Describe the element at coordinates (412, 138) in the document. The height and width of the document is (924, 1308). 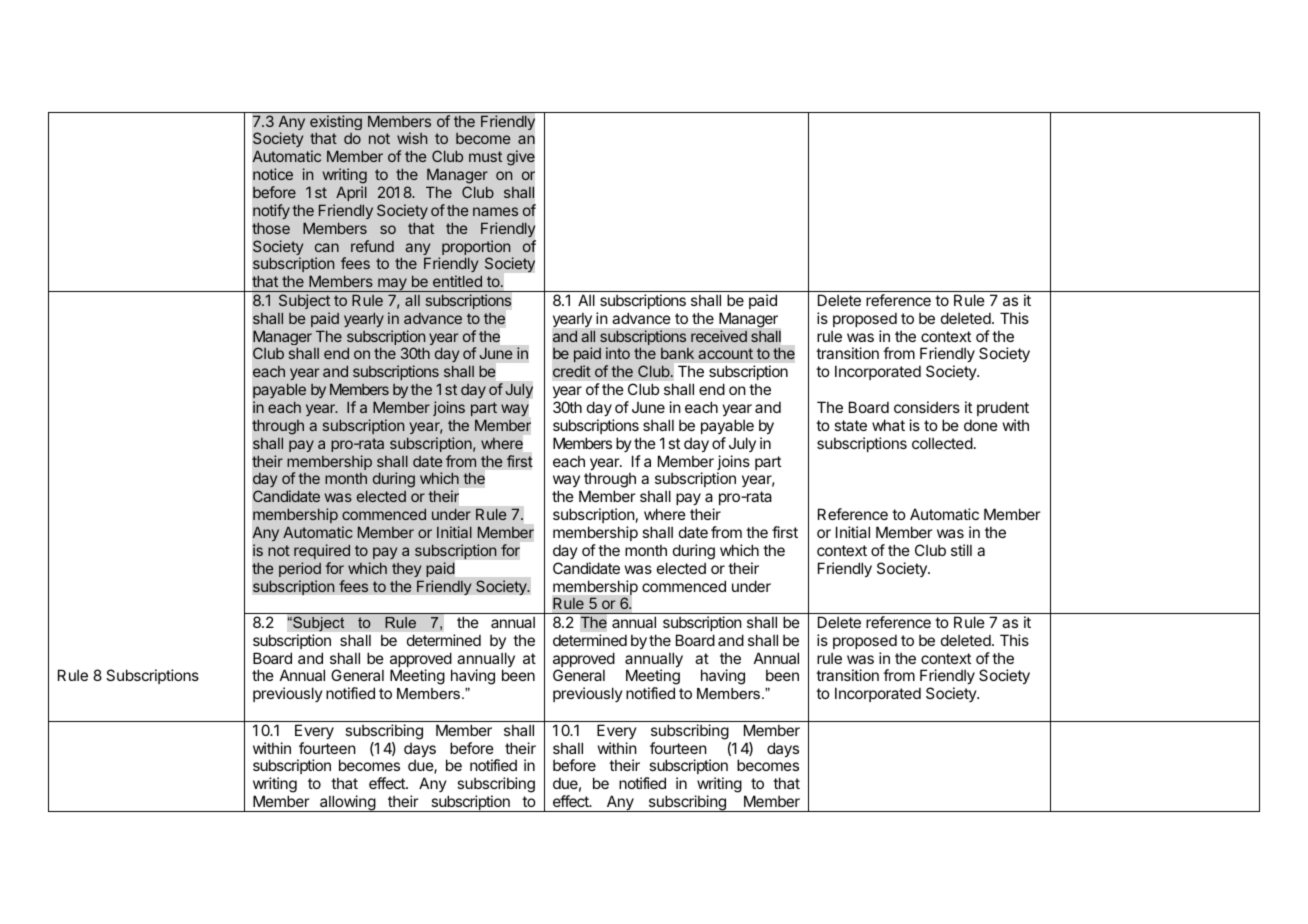
I see `wish` at that location.
